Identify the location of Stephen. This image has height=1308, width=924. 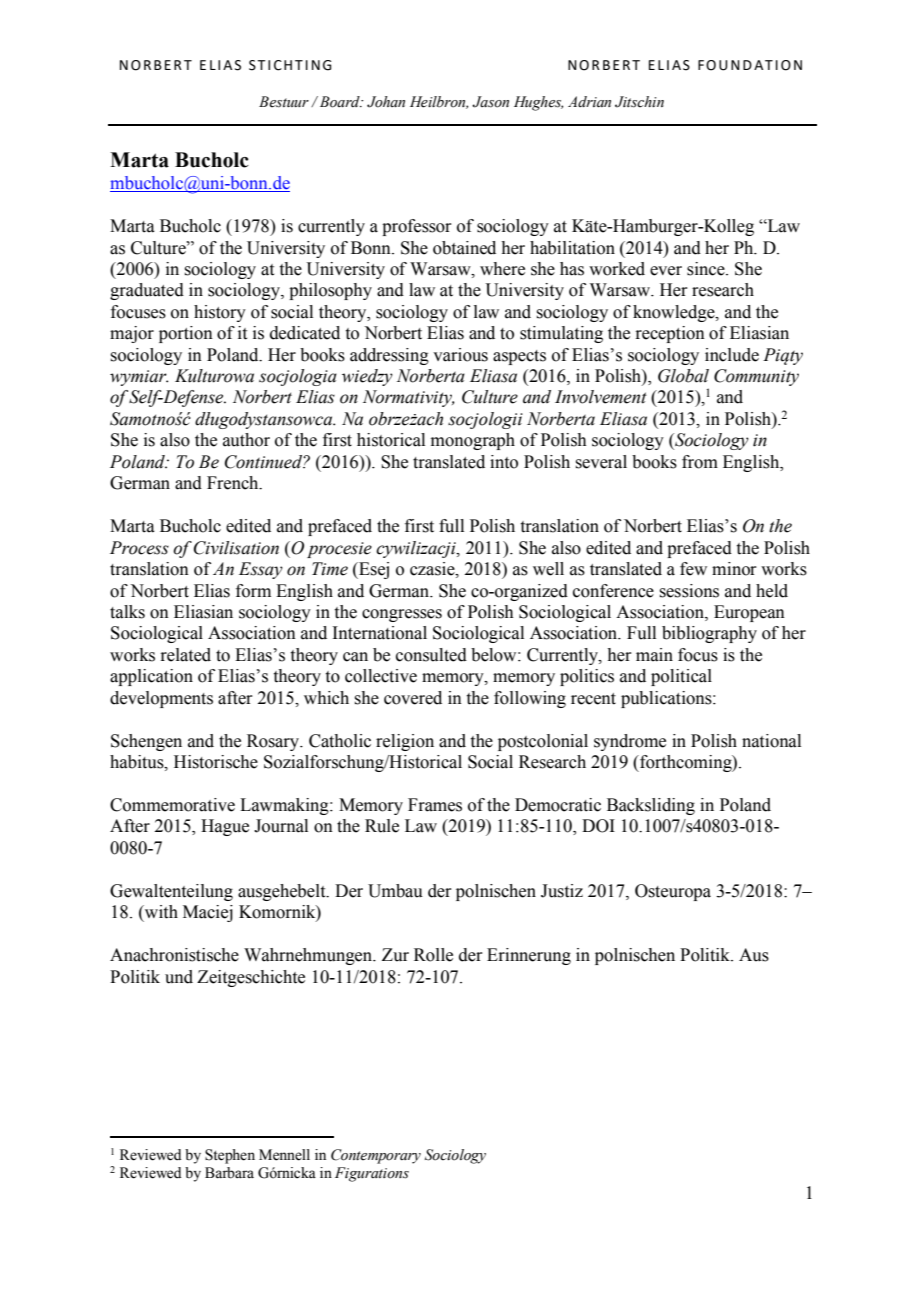
(230, 1156).
